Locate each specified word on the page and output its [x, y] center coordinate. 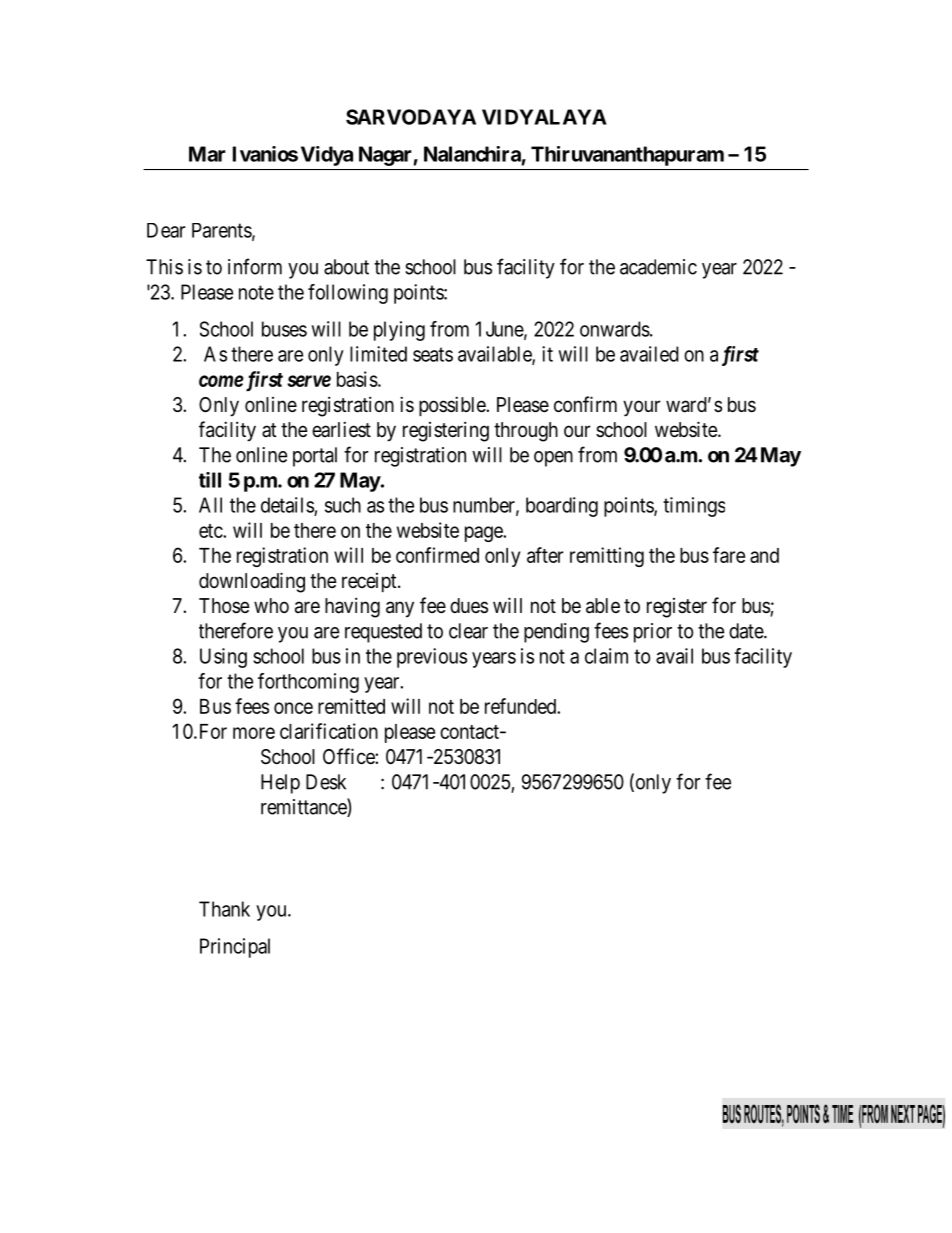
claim [606, 656]
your [641, 408]
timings [694, 507]
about [346, 267]
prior [653, 633]
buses [284, 329]
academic [658, 267]
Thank [224, 909]
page [484, 534]
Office [349, 756]
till [210, 480]
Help [280, 784]
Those [224, 605]
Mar [207, 154]
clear [468, 631]
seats [433, 354]
